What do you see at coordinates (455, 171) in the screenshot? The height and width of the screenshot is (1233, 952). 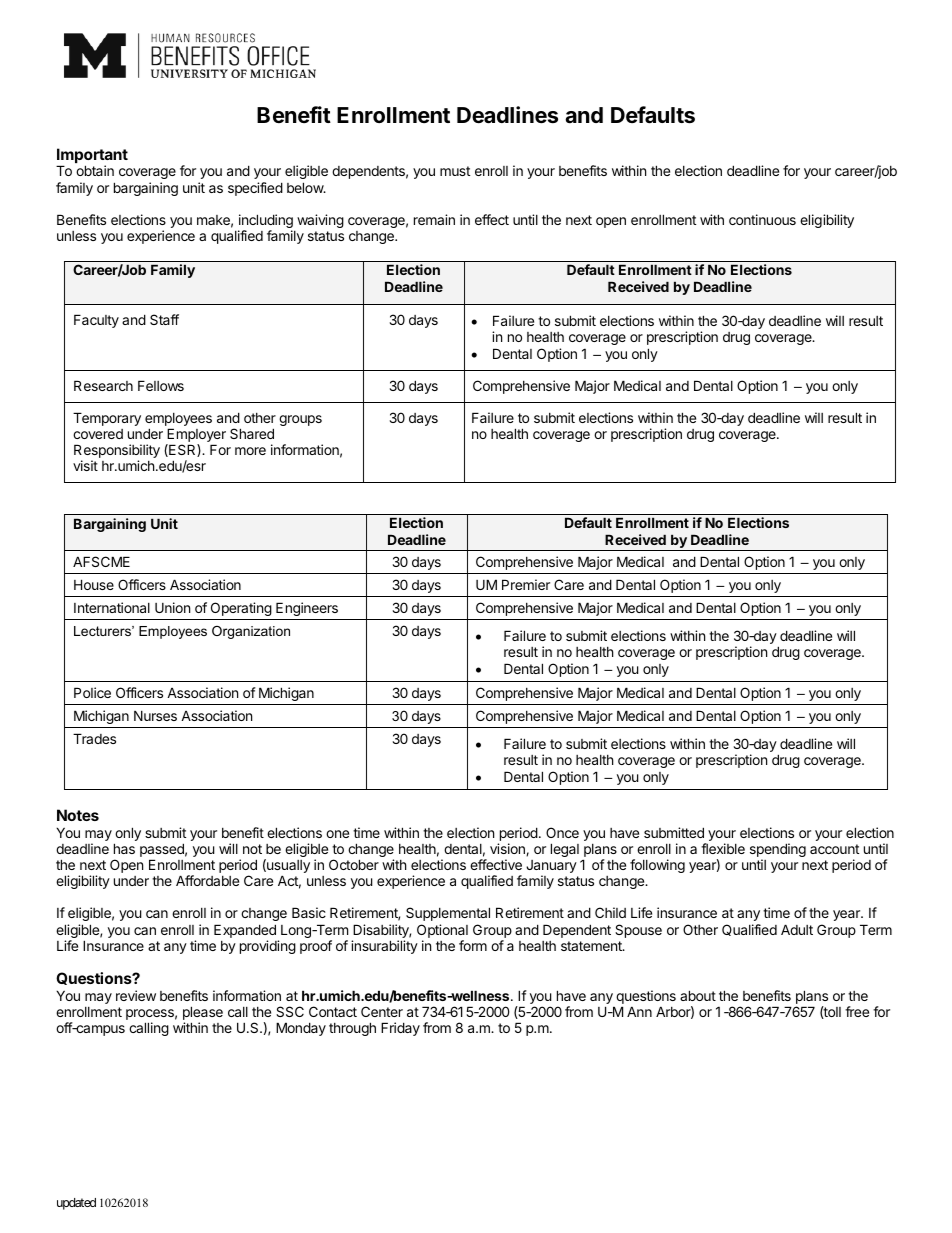 I see `must` at bounding box center [455, 171].
